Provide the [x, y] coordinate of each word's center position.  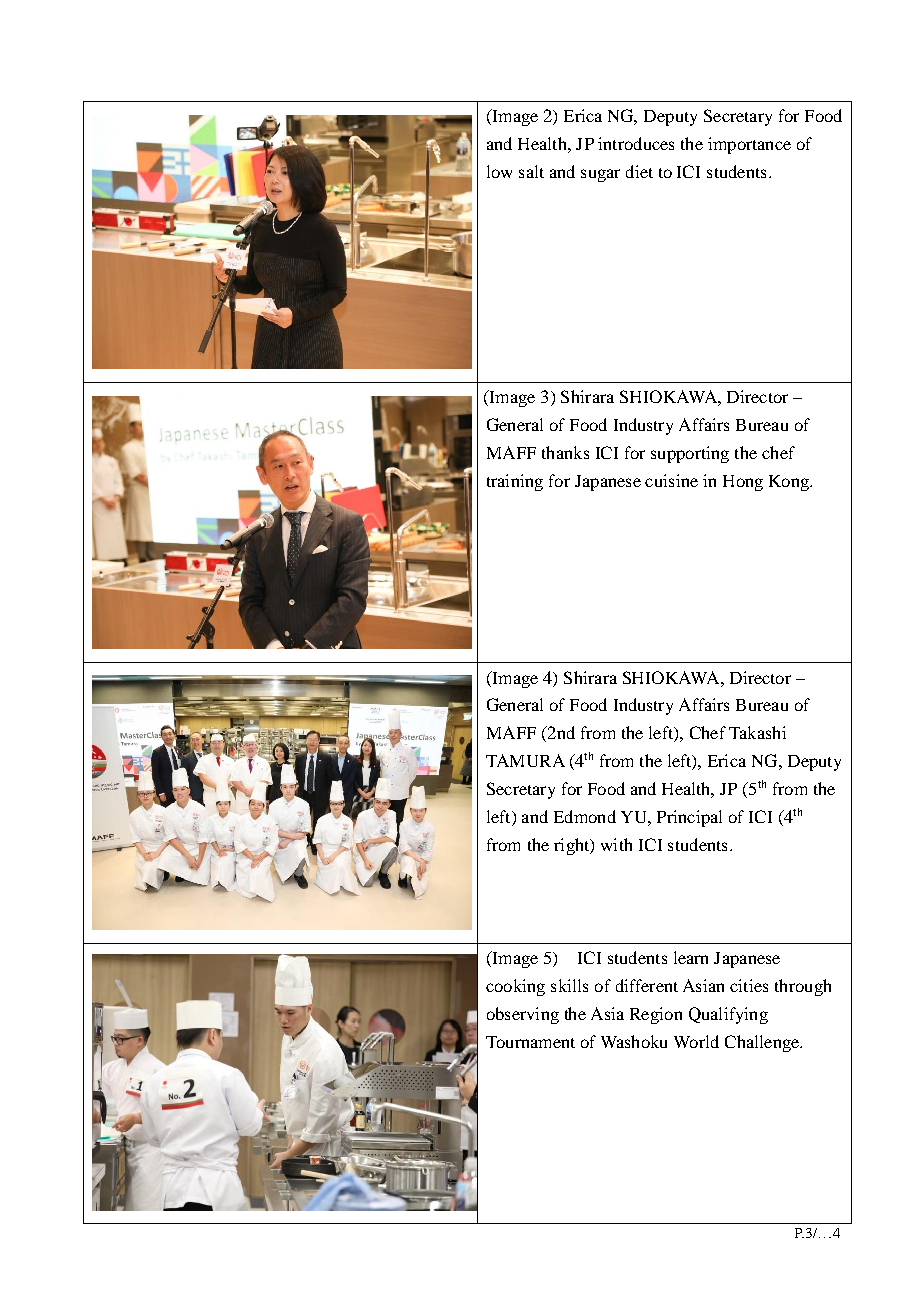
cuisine [671, 480]
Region [656, 1015]
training [515, 482]
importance [749, 145]
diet [639, 171]
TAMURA [525, 760]
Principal [689, 818]
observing [523, 1015]
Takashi [757, 732]
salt [531, 171]
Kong [790, 483]
